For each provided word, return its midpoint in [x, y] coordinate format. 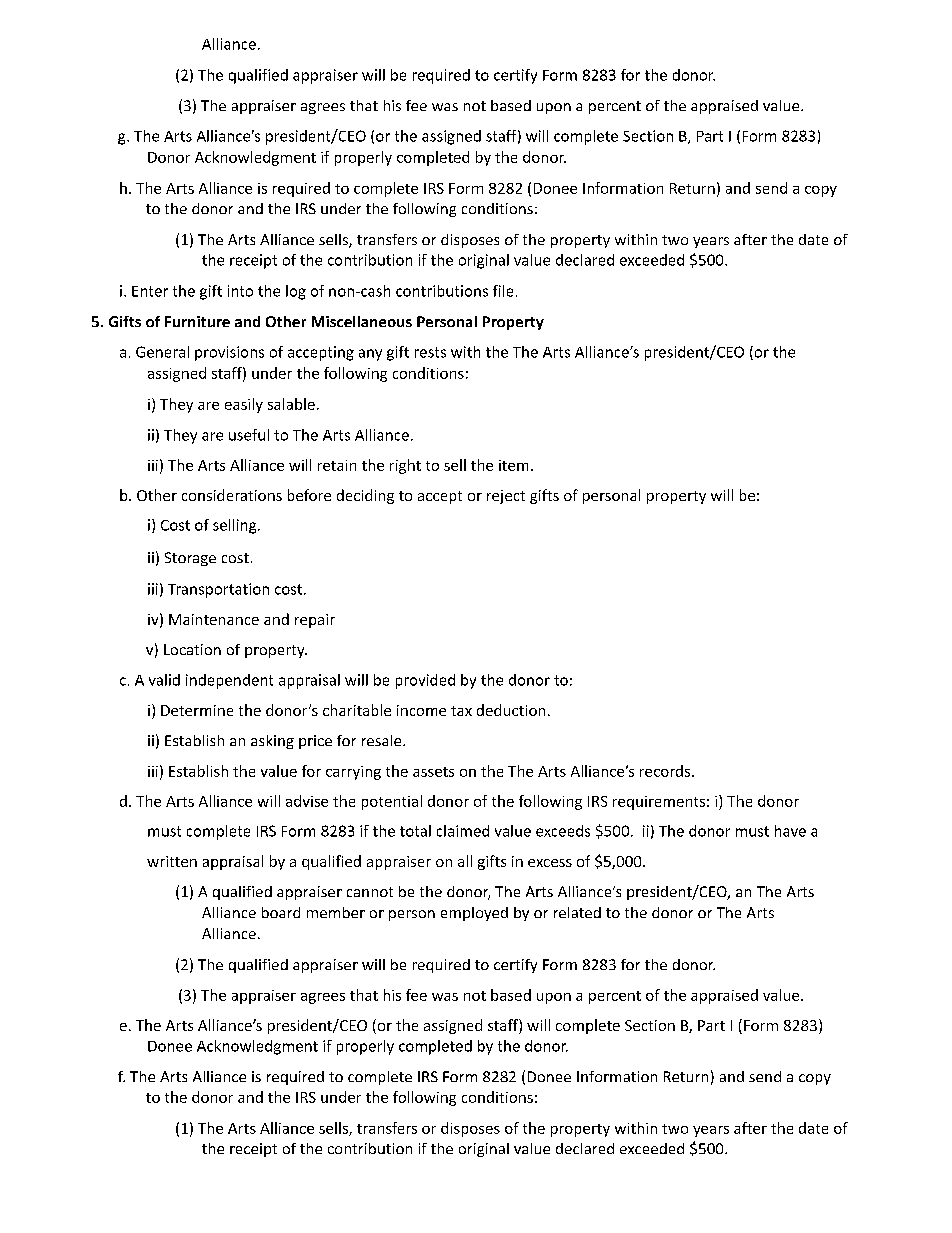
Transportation [218, 590]
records [666, 771]
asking [272, 742]
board [281, 912]
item [513, 465]
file [503, 291]
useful [249, 435]
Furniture [197, 321]
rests [430, 352]
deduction [511, 710]
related [577, 912]
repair [315, 621]
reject [506, 497]
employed [474, 914]
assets [433, 772]
